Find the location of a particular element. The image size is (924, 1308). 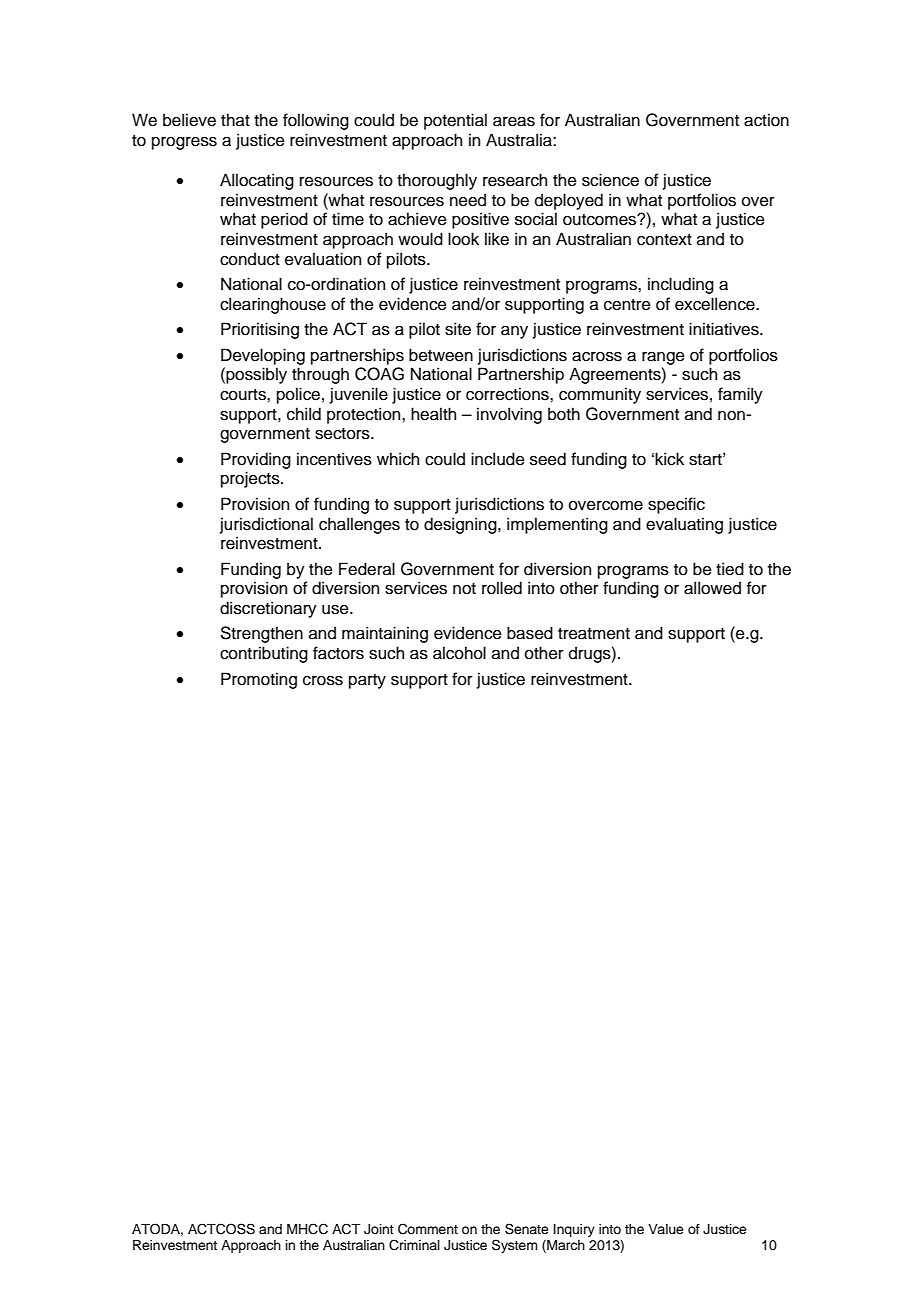

Value is located at coordinates (666, 1229).
